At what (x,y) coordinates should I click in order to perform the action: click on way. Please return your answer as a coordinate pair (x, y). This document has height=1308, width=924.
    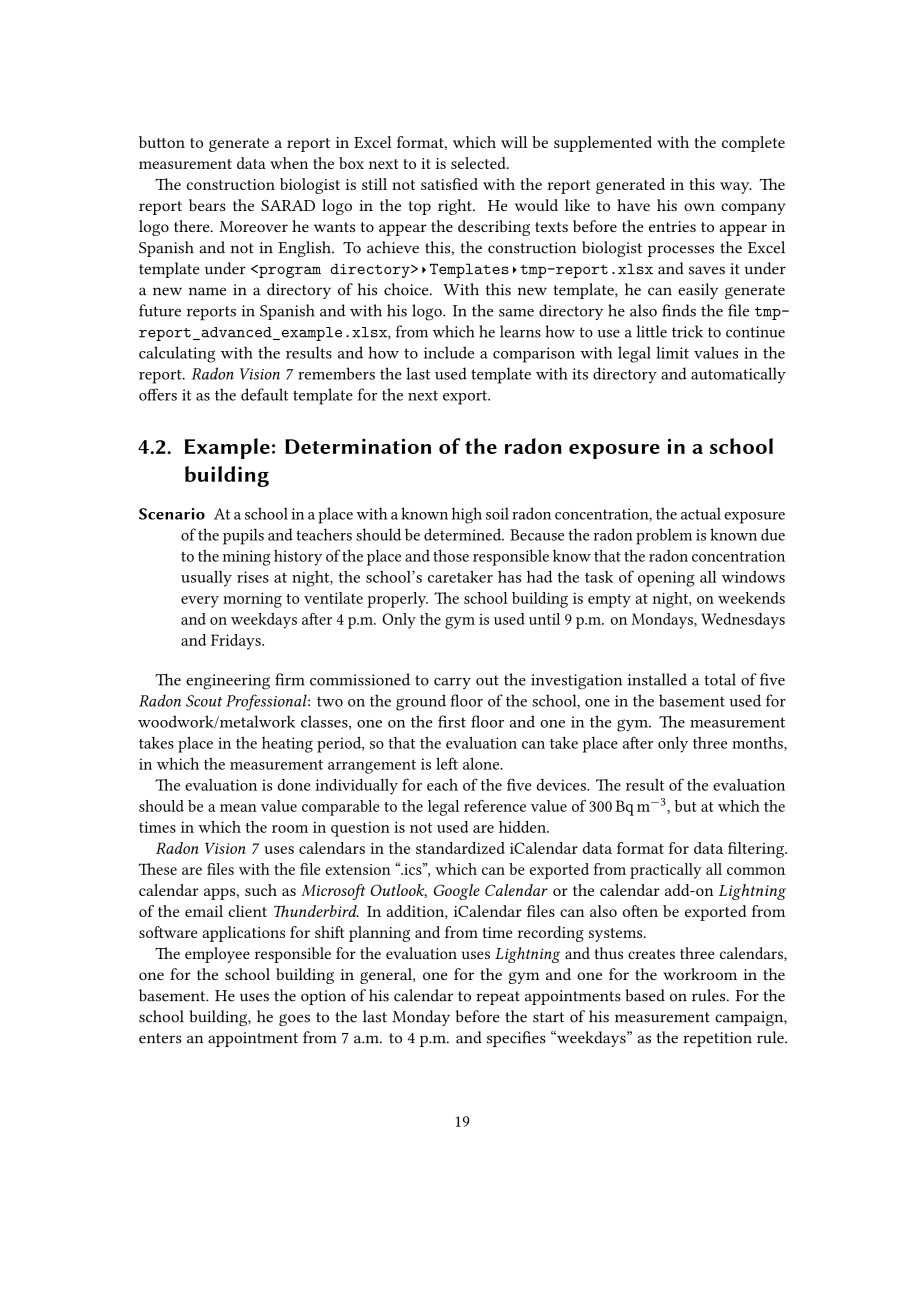
    Looking at the image, I should click on (736, 188).
